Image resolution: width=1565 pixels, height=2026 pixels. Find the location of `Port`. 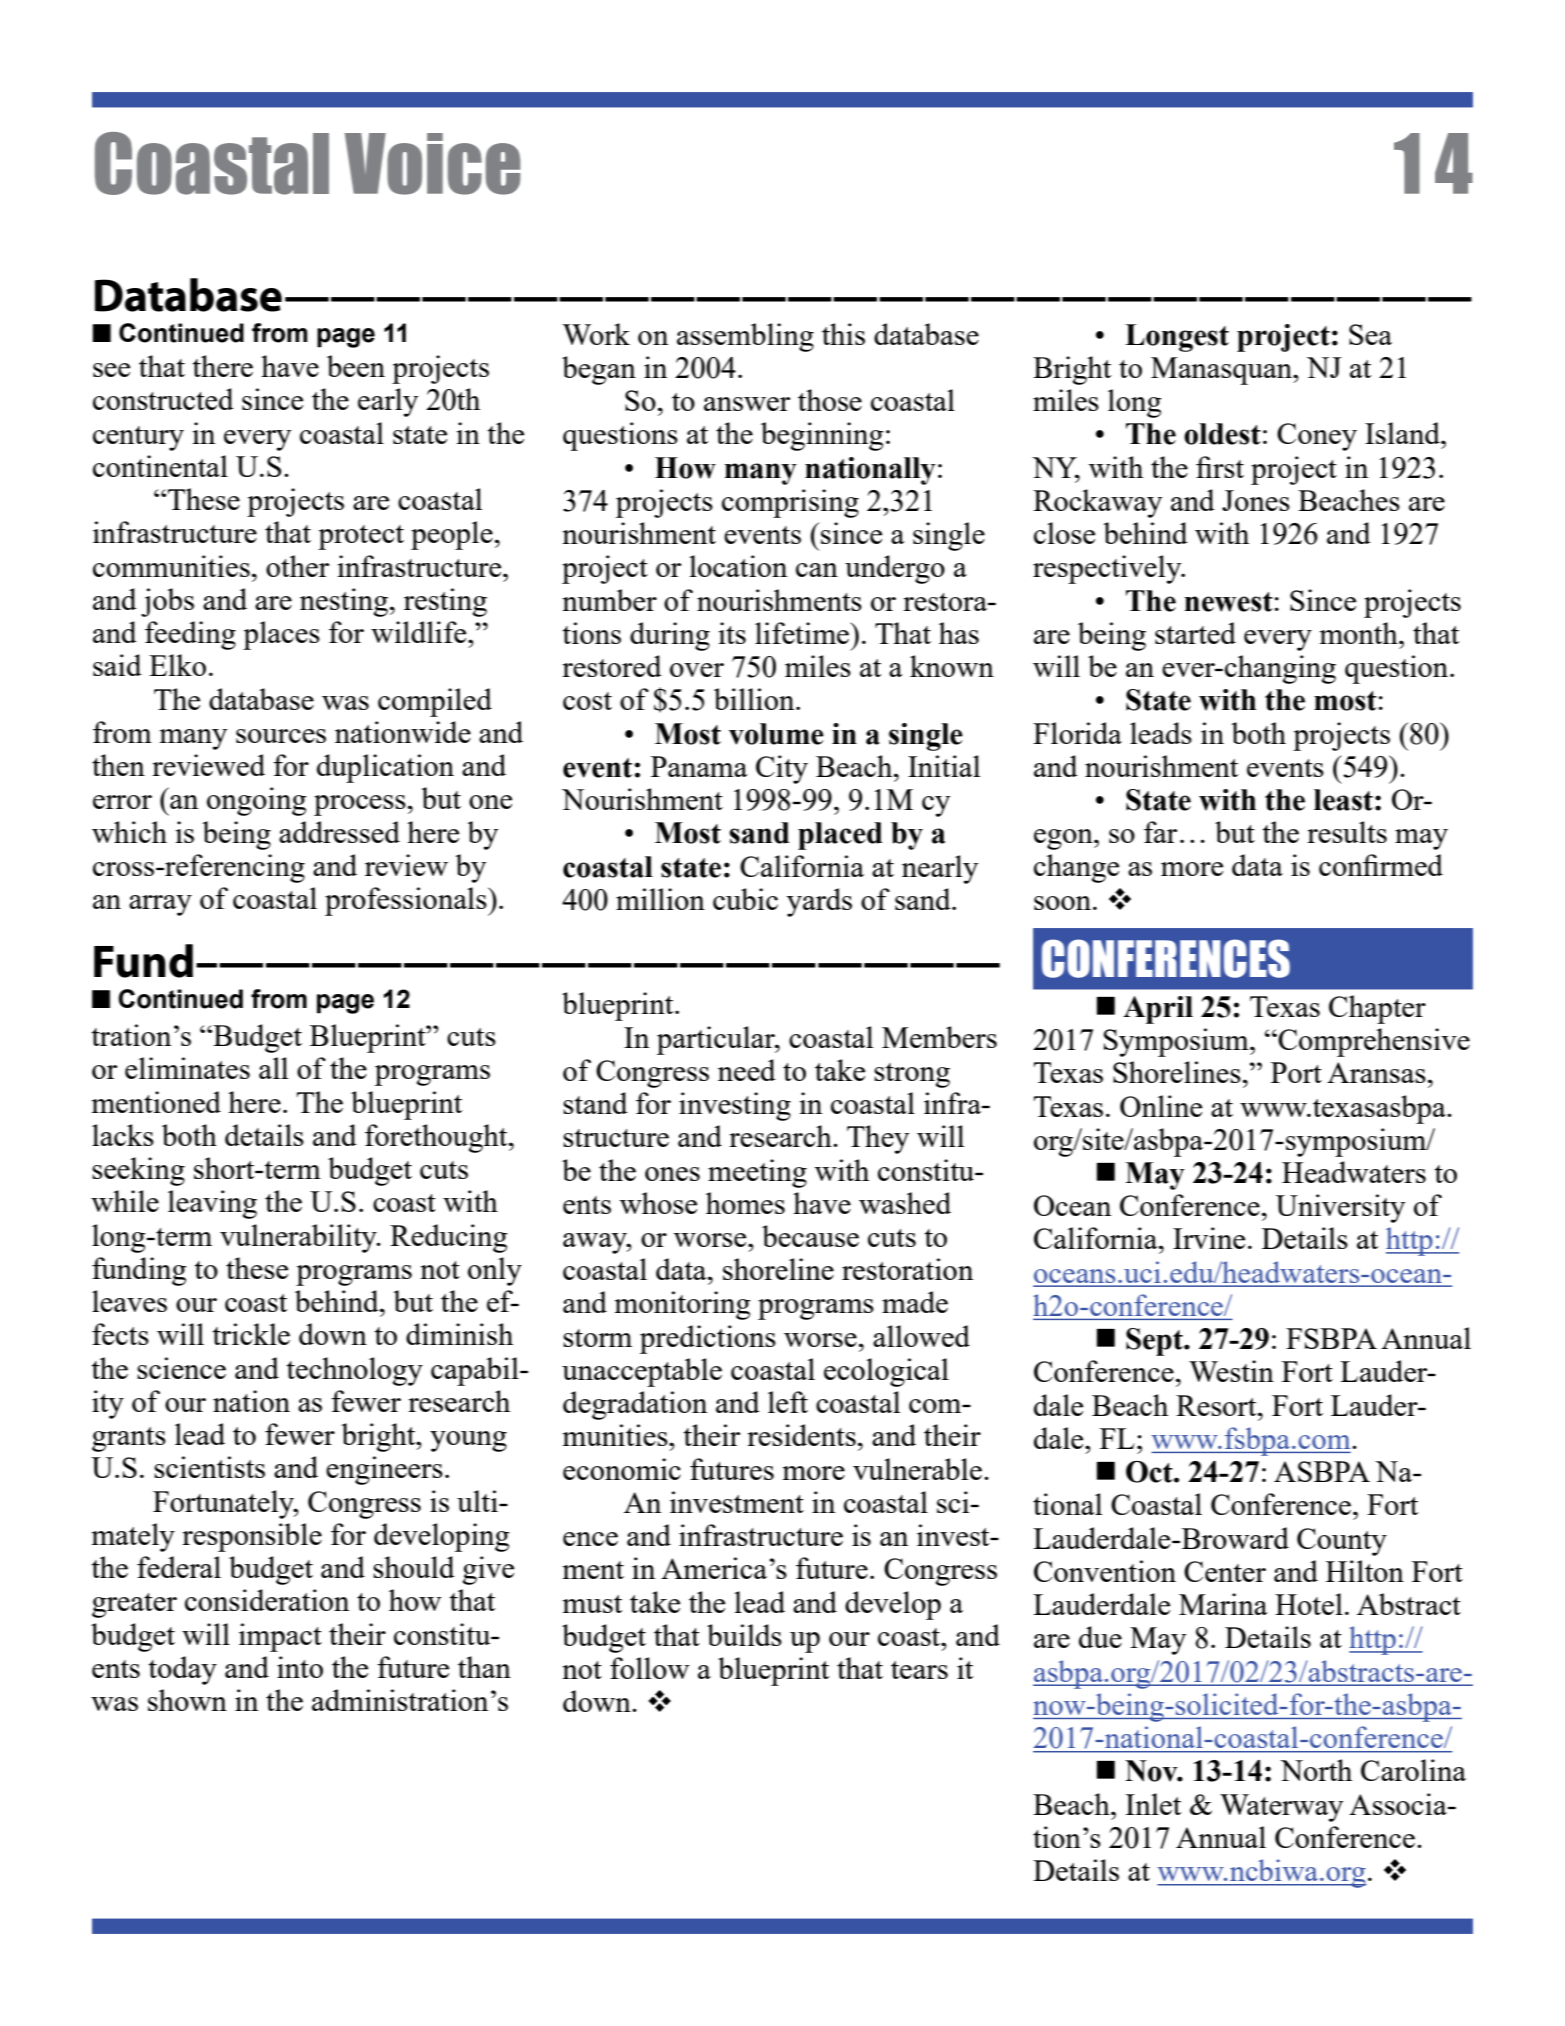

Port is located at coordinates (1296, 1072).
